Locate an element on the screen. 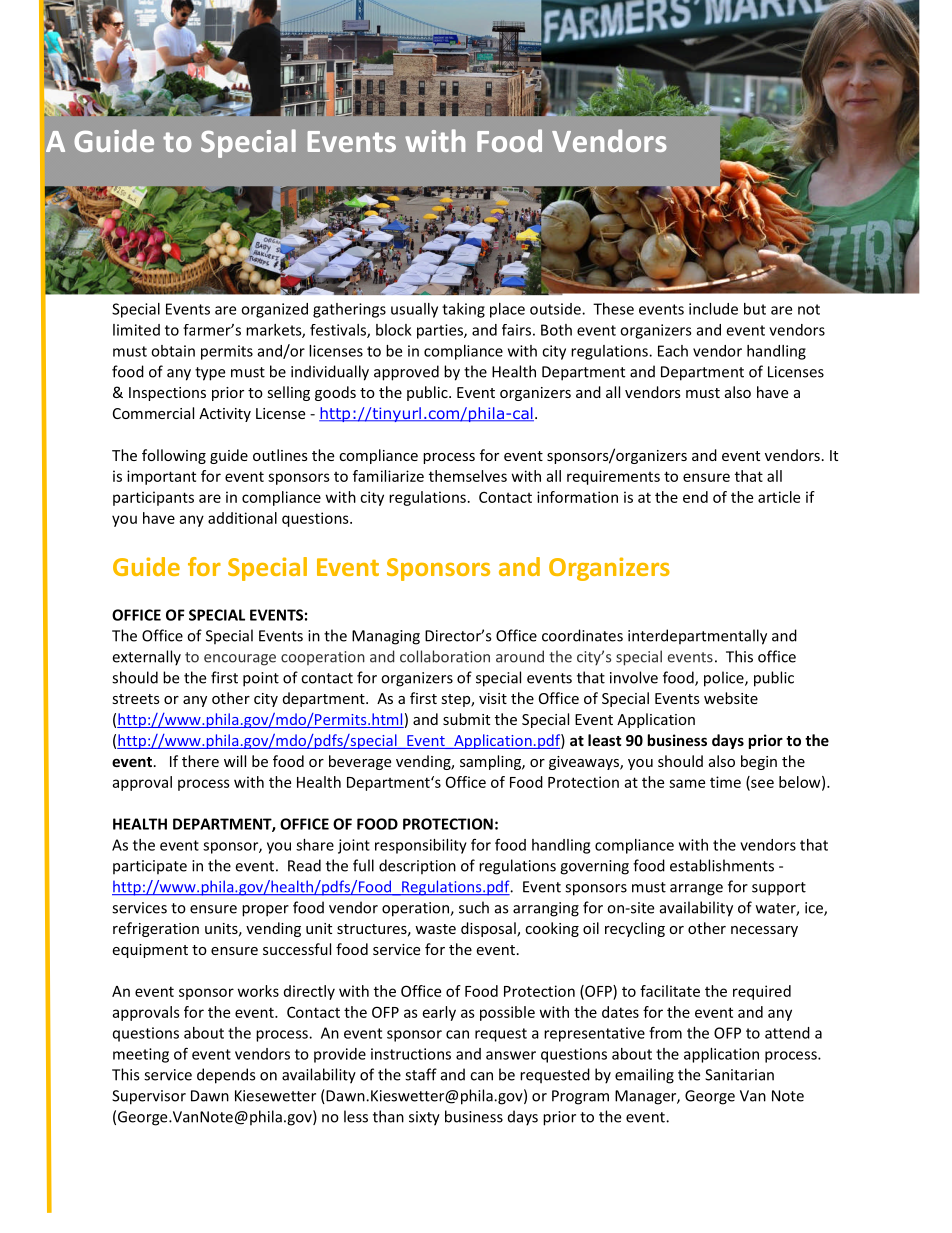  proper is located at coordinates (265, 911).
